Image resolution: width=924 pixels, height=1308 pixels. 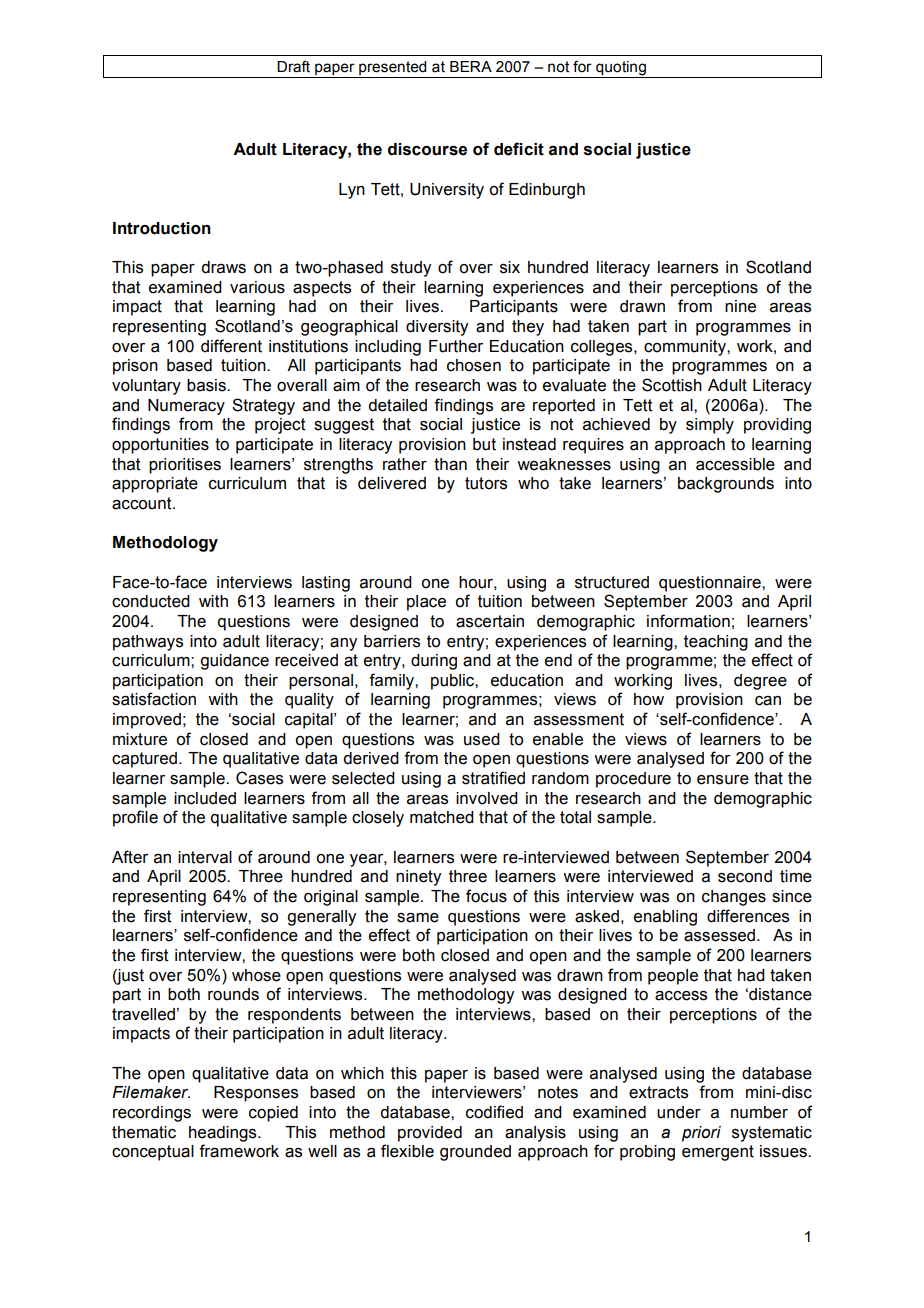 I want to click on information, so click(x=688, y=621).
